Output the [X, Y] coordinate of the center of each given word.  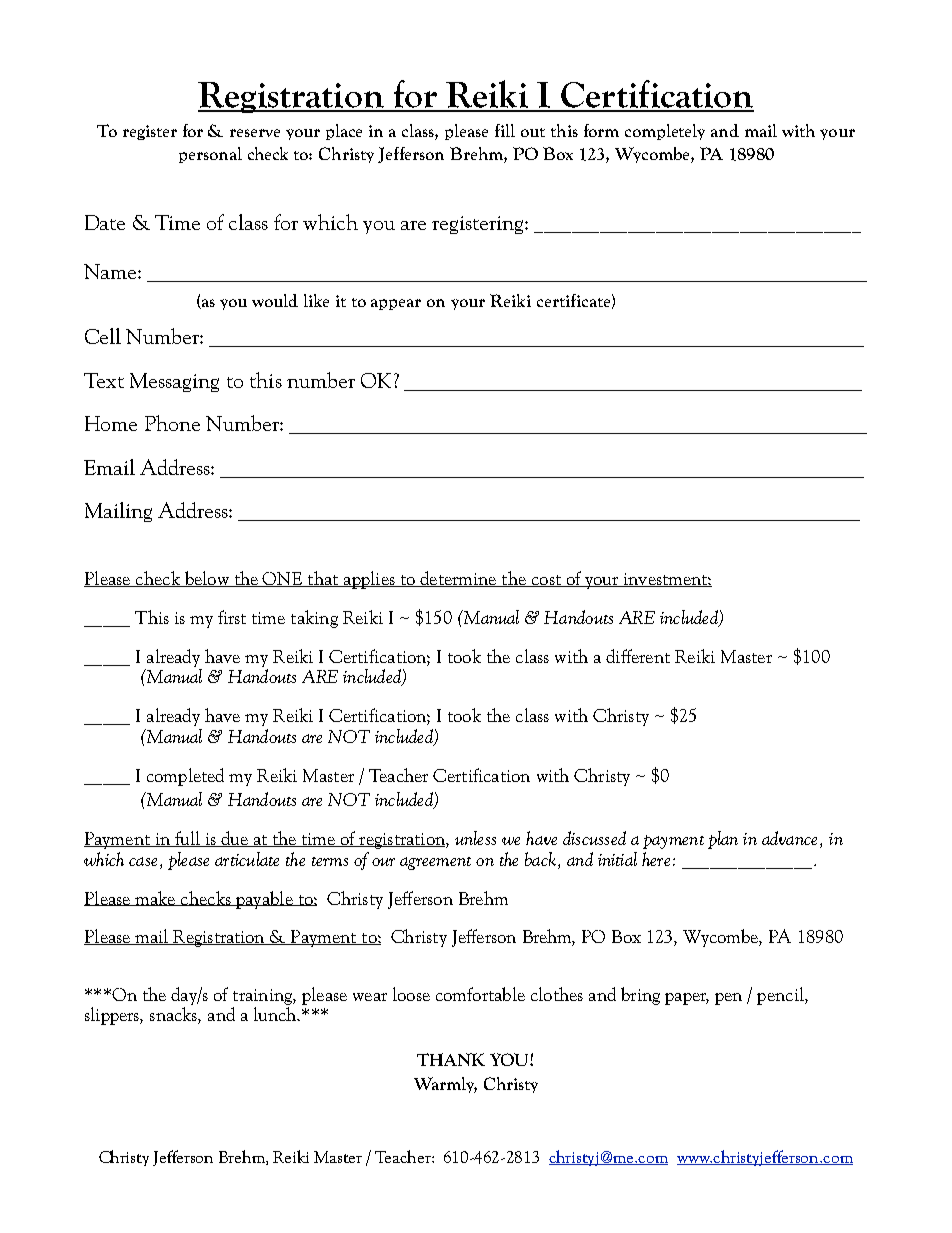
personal [210, 155]
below [206, 579]
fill [505, 130]
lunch [276, 1014]
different [638, 656]
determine [458, 579]
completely [665, 132]
